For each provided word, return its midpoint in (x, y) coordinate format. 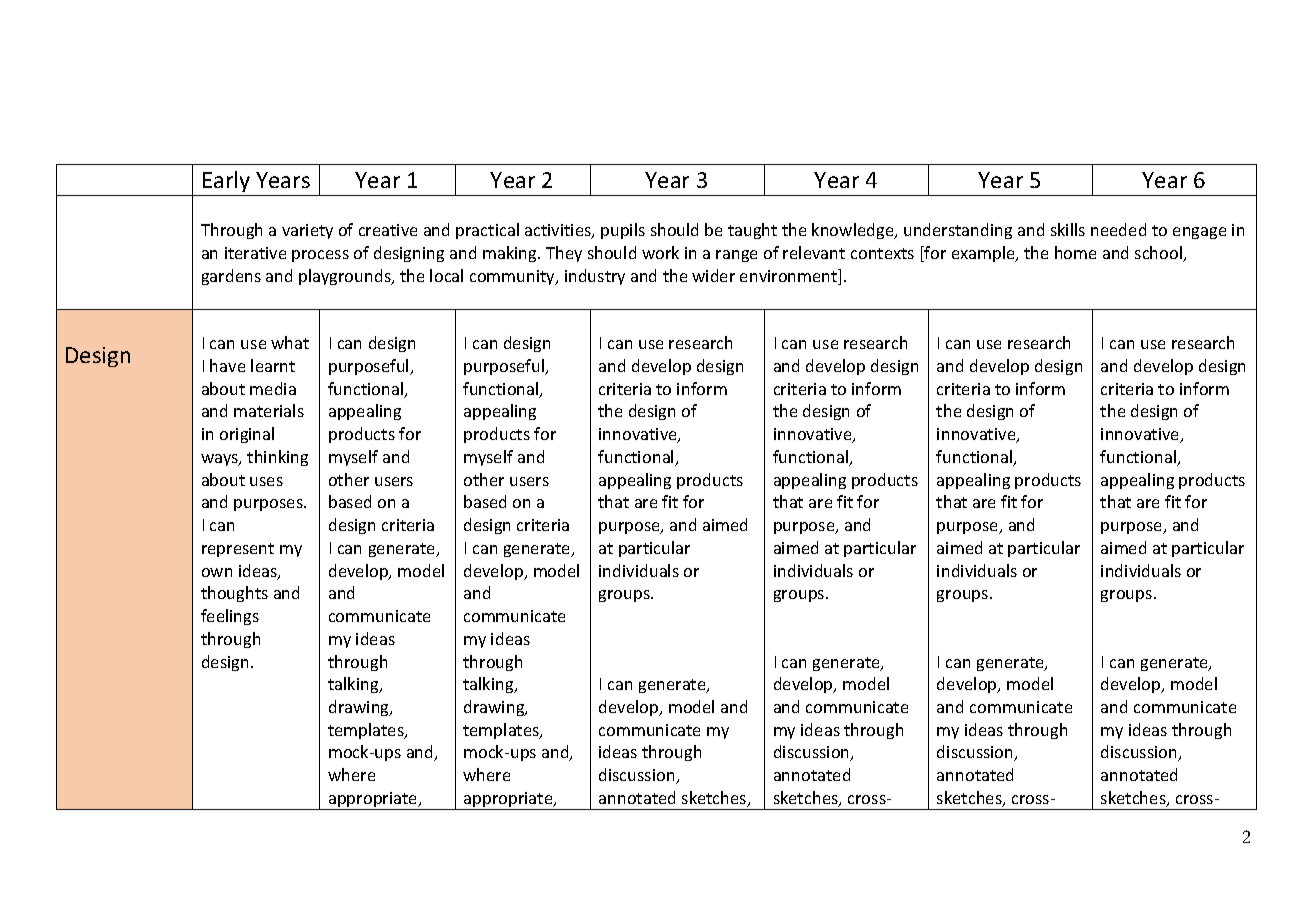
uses (266, 481)
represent (238, 550)
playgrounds (346, 277)
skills (1068, 229)
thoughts (234, 594)
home (1075, 252)
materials (269, 410)
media (273, 388)
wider (713, 275)
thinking (277, 458)
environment (790, 277)
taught (752, 231)
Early (226, 181)
